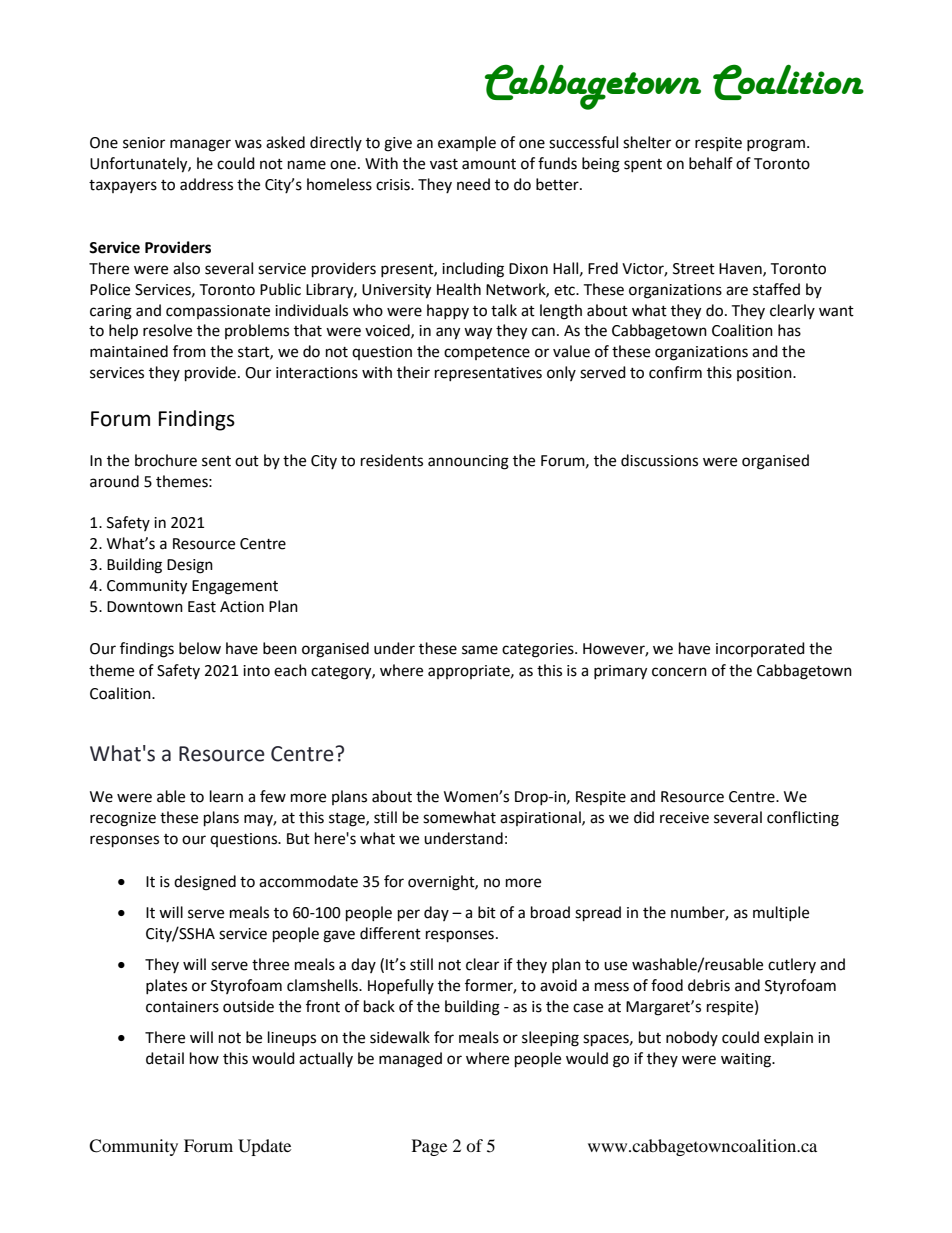 Image resolution: width=952 pixels, height=1233 pixels. Describe the element at coordinates (114, 481) in the image. I see `around` at that location.
